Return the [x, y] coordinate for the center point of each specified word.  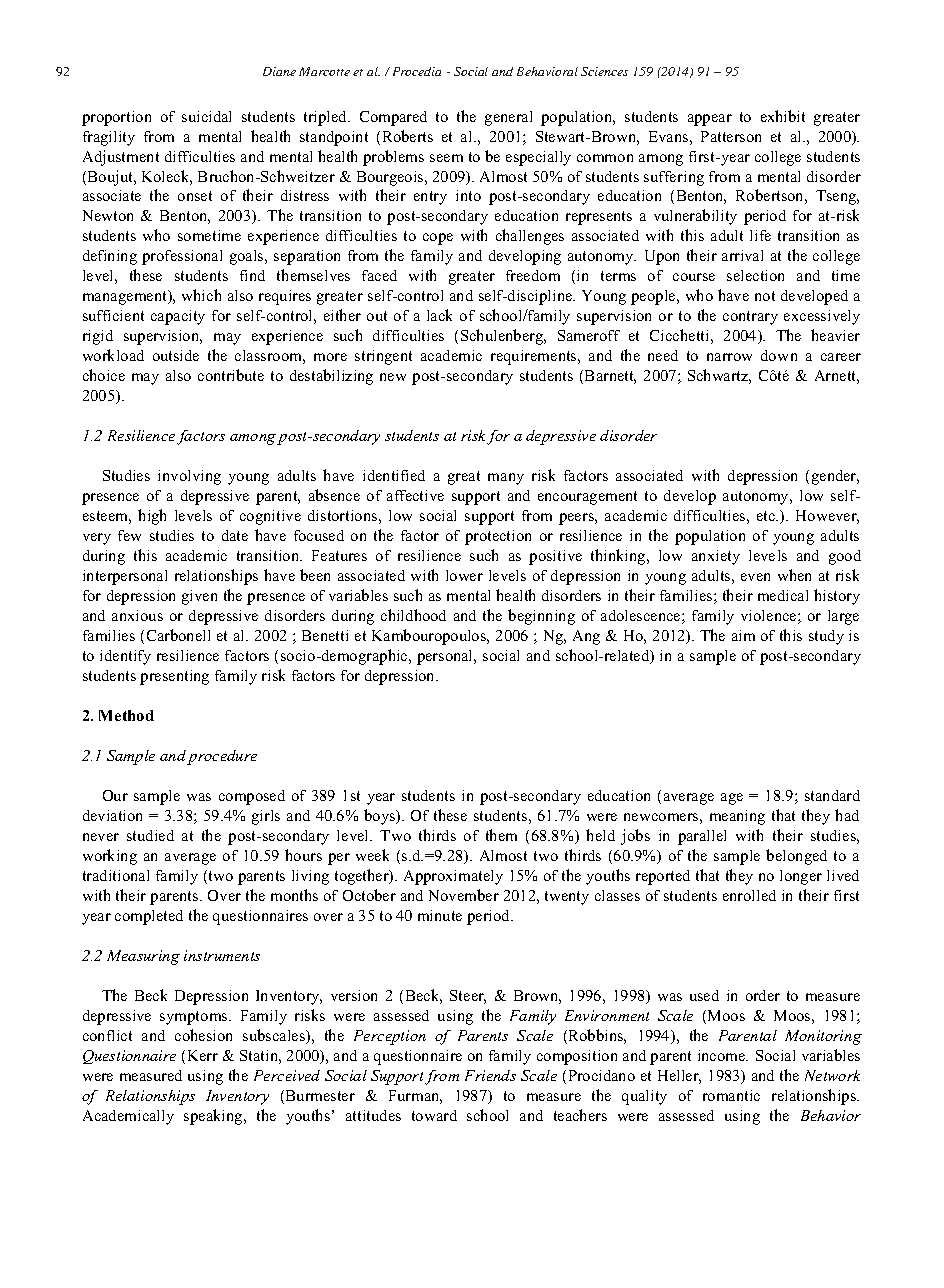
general [508, 118]
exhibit [783, 116]
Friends [490, 1075]
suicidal [206, 116]
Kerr [203, 1055]
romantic [731, 1095]
